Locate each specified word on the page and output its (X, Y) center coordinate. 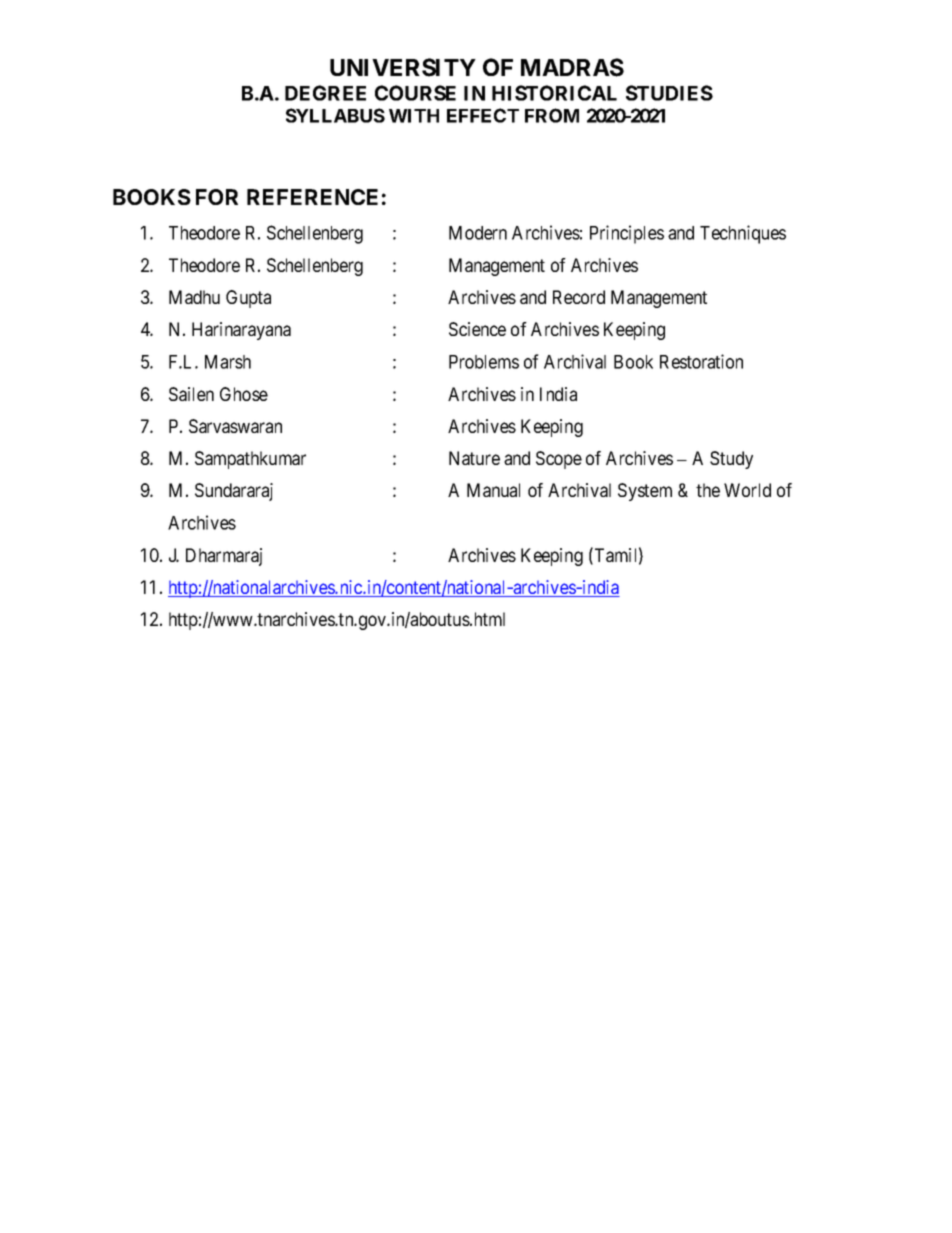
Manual (493, 490)
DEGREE (325, 93)
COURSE (415, 93)
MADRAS (572, 67)
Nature (474, 458)
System (645, 492)
